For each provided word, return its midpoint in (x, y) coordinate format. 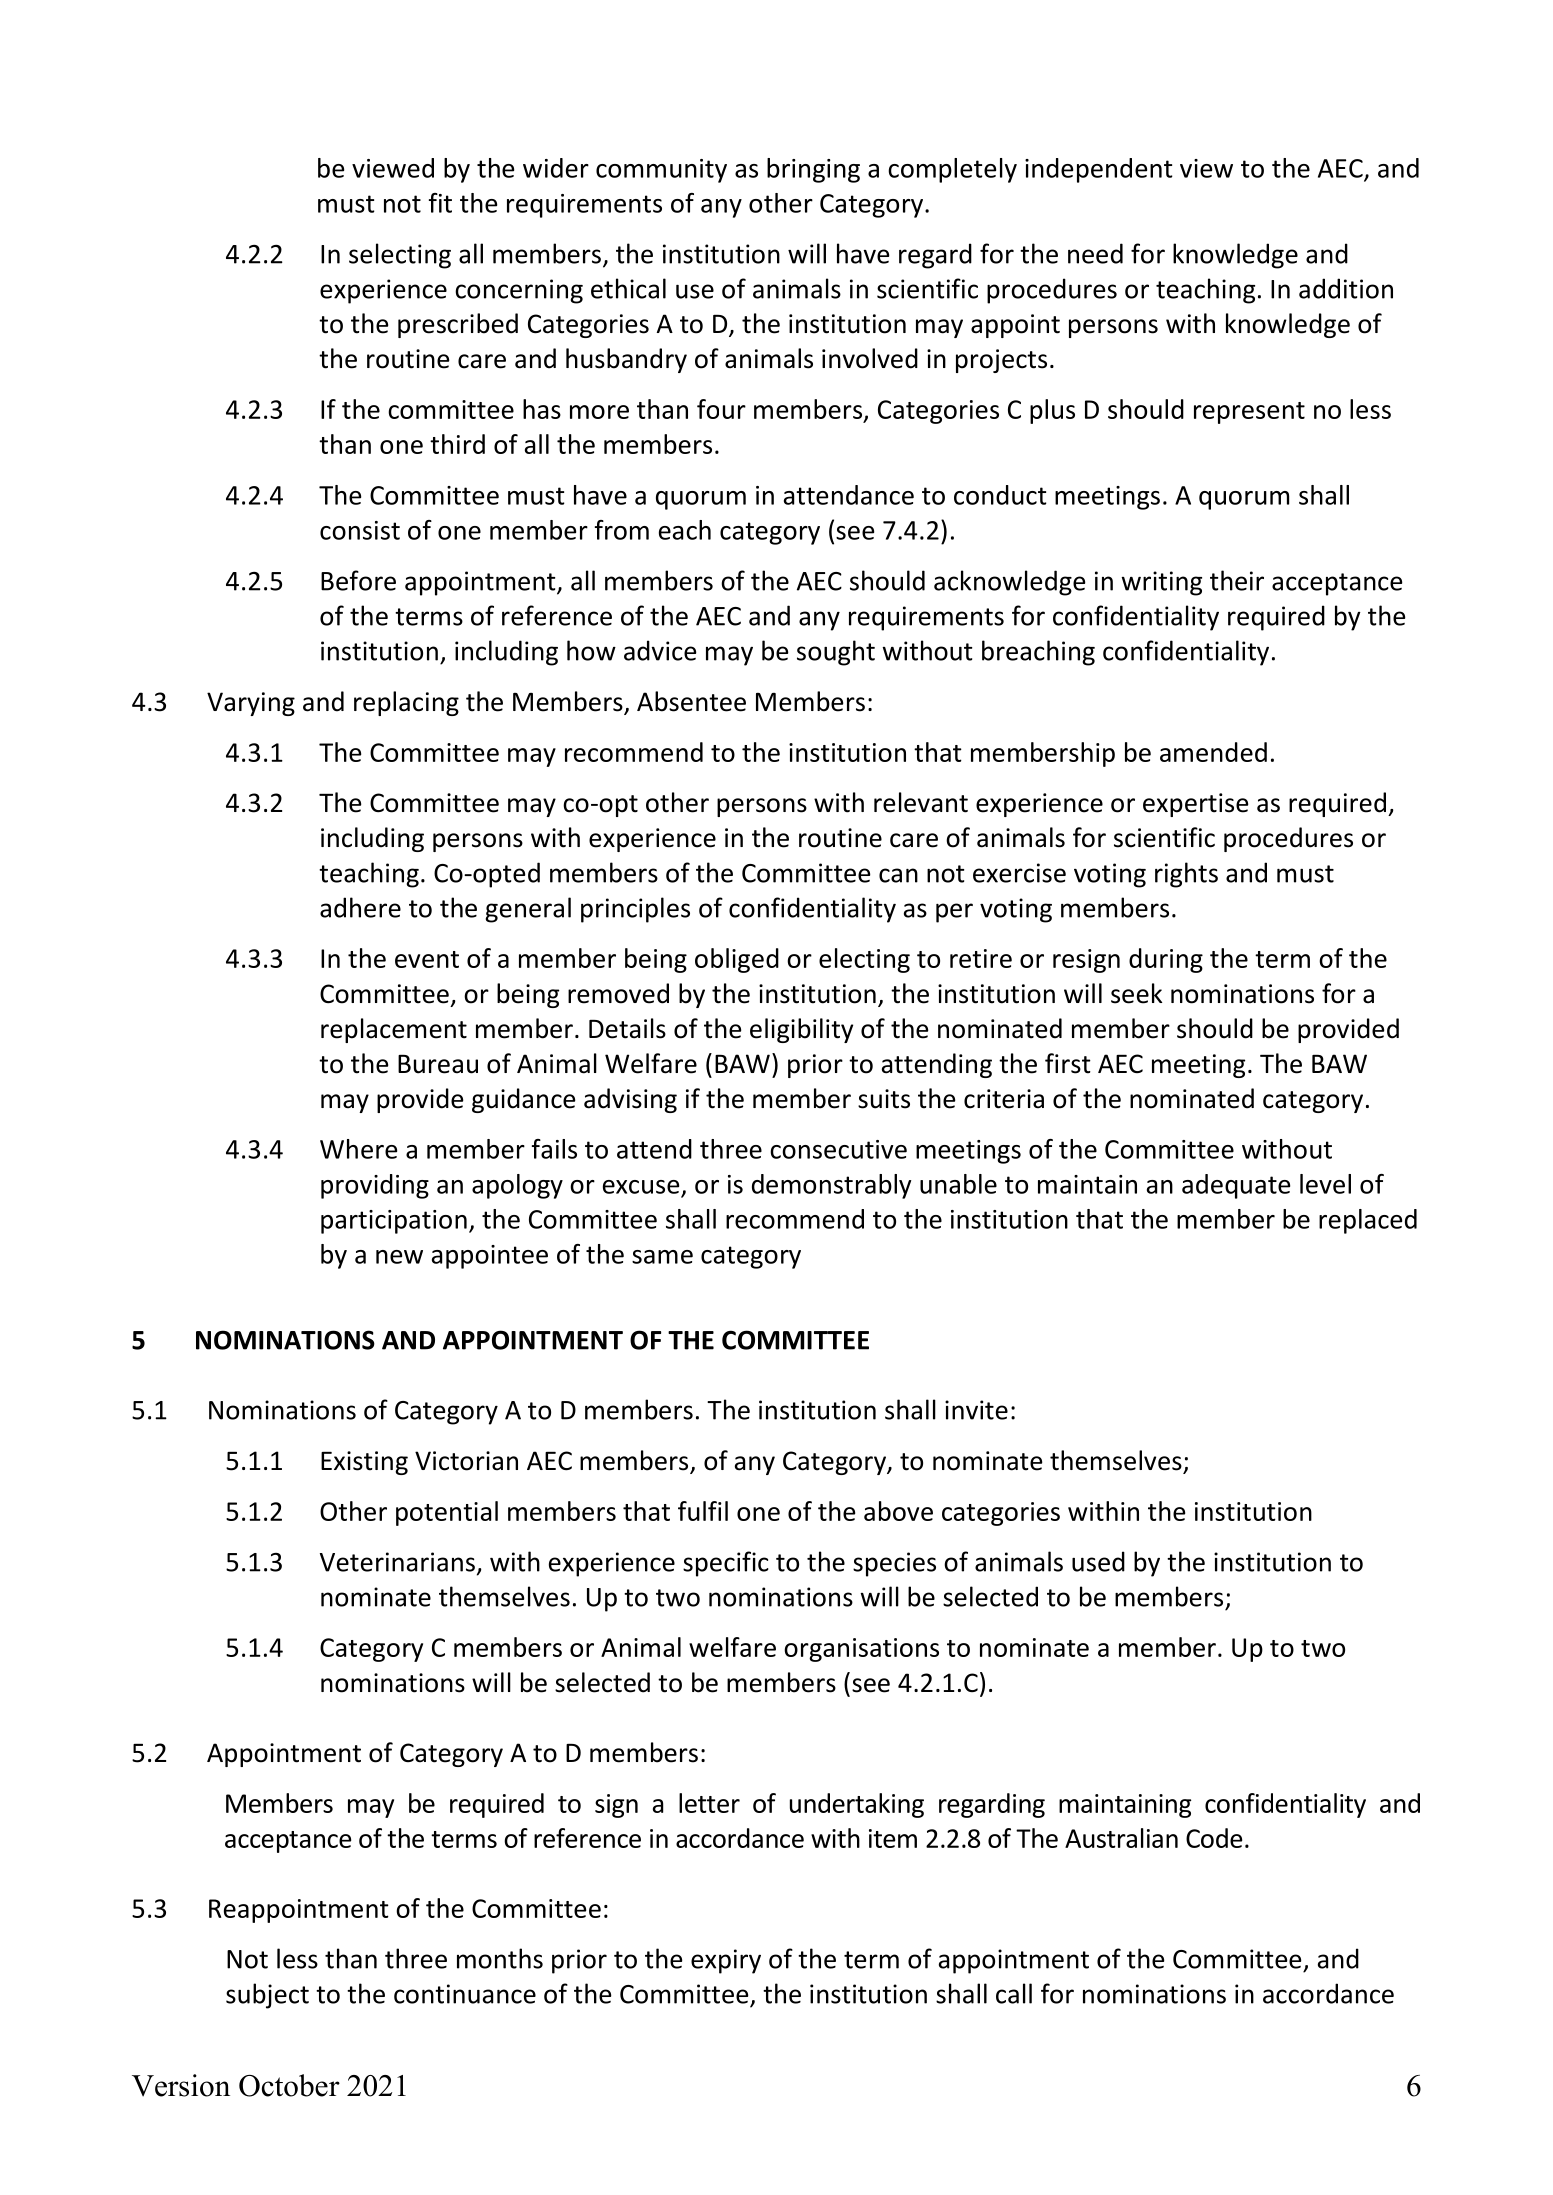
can (898, 875)
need (1095, 253)
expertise (1196, 805)
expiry (726, 1961)
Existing (364, 1463)
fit (440, 203)
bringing (813, 170)
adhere (360, 907)
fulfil (703, 1511)
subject (267, 1996)
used (1098, 1561)
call (1014, 1993)
